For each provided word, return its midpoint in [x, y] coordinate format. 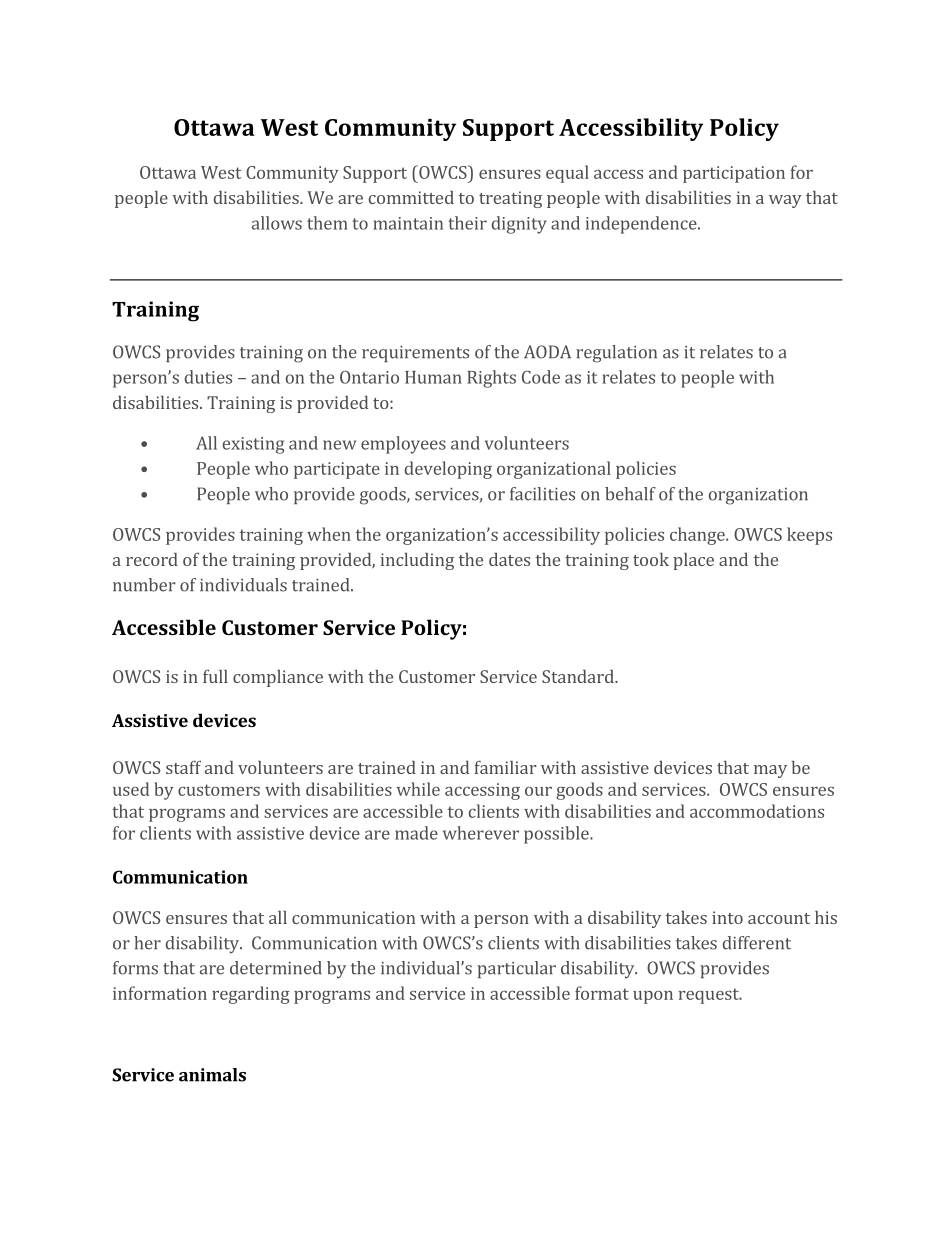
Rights [491, 379]
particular [516, 969]
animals [212, 1075]
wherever [481, 833]
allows [277, 223]
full [215, 676]
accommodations [757, 811]
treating [510, 199]
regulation [616, 354]
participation [734, 174]
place [693, 561]
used [131, 789]
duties [208, 377]
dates [509, 559]
